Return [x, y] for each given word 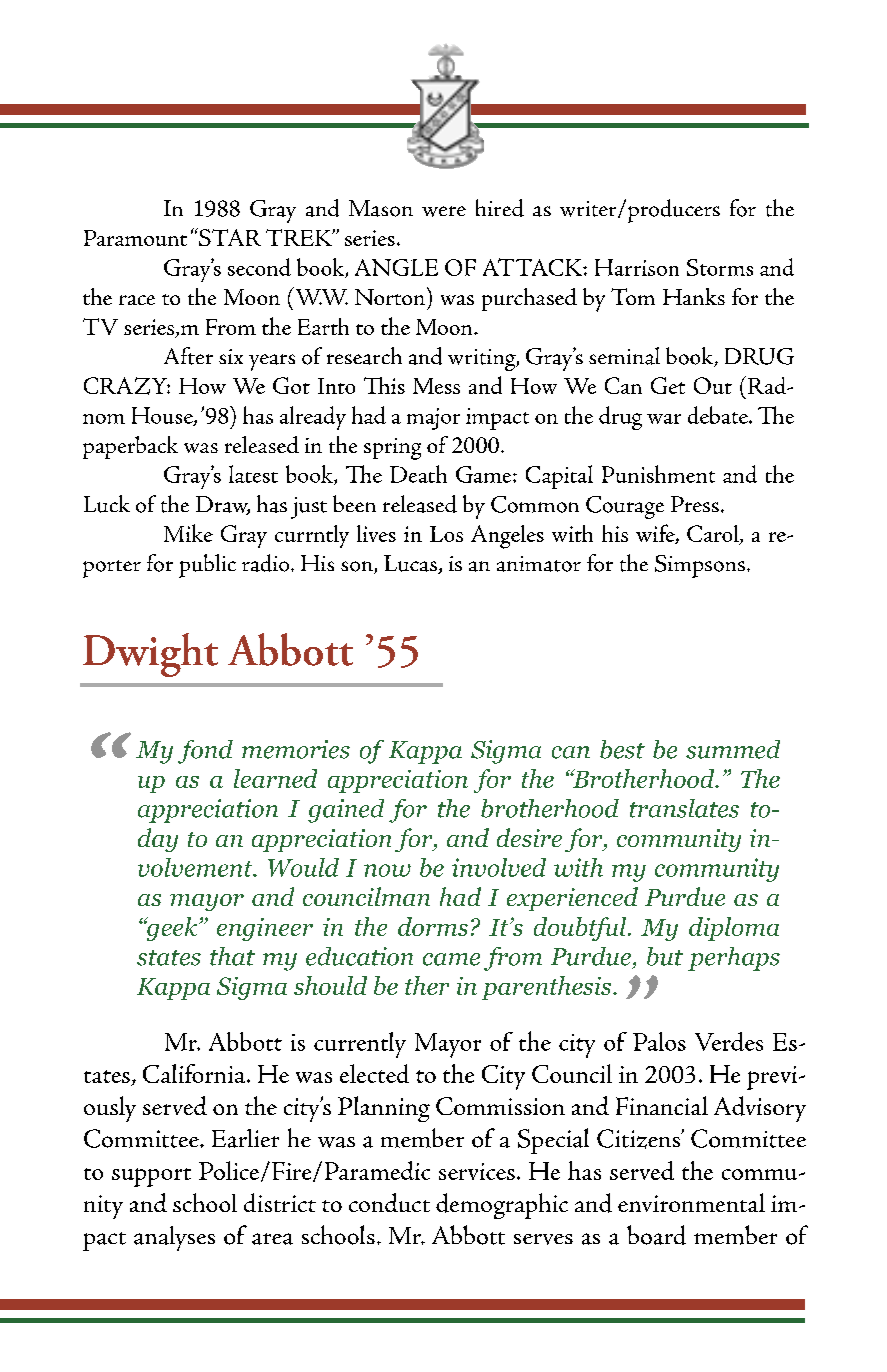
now [387, 870]
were [444, 211]
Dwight [150, 655]
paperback [130, 447]
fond [205, 752]
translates [684, 808]
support [151, 1177]
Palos [659, 1041]
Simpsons [700, 566]
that [232, 956]
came [451, 959]
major [433, 419]
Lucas [412, 564]
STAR [229, 237]
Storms [720, 267]
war [664, 419]
